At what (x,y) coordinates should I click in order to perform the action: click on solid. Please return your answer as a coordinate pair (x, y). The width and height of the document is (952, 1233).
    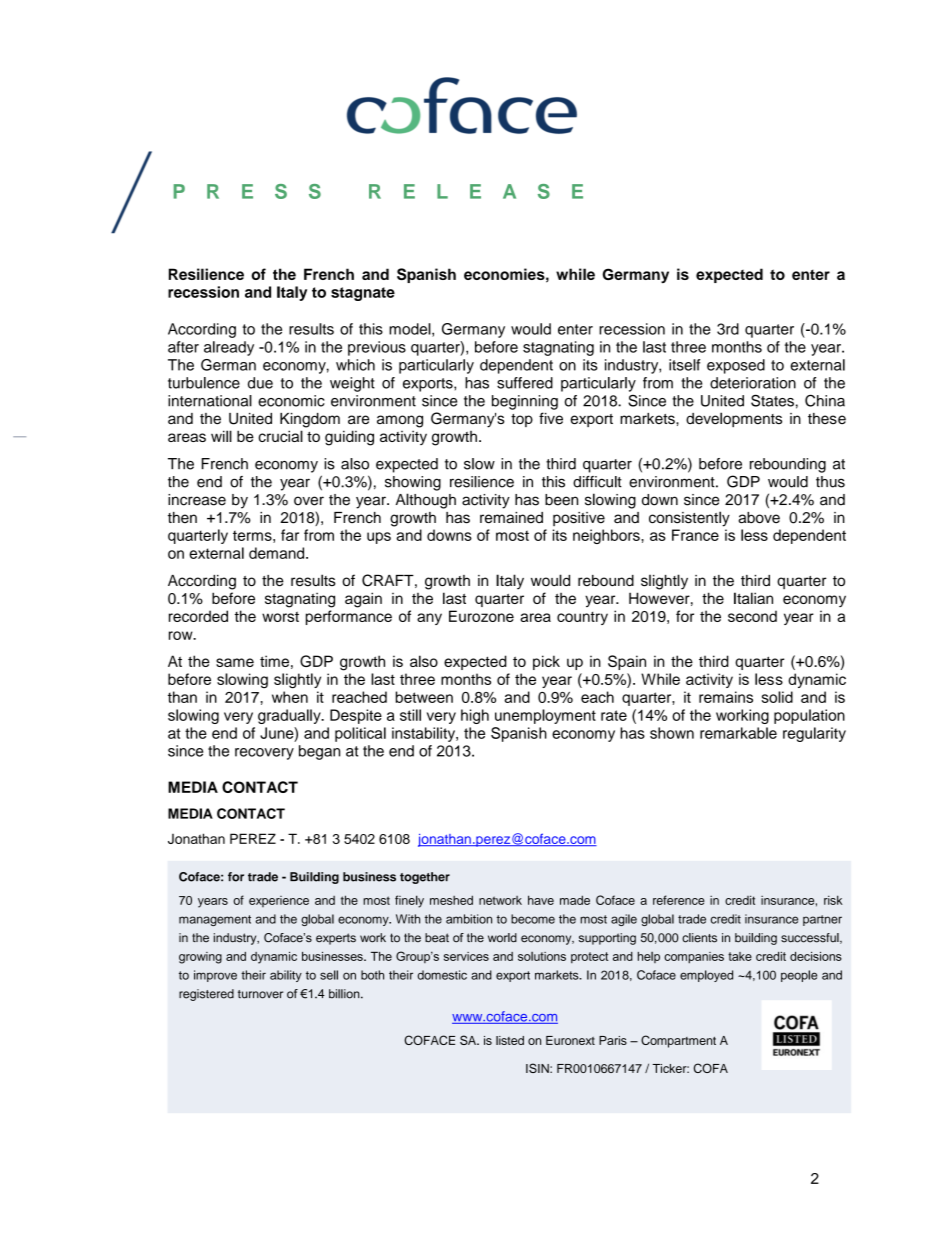
    Looking at the image, I should click on (777, 697).
